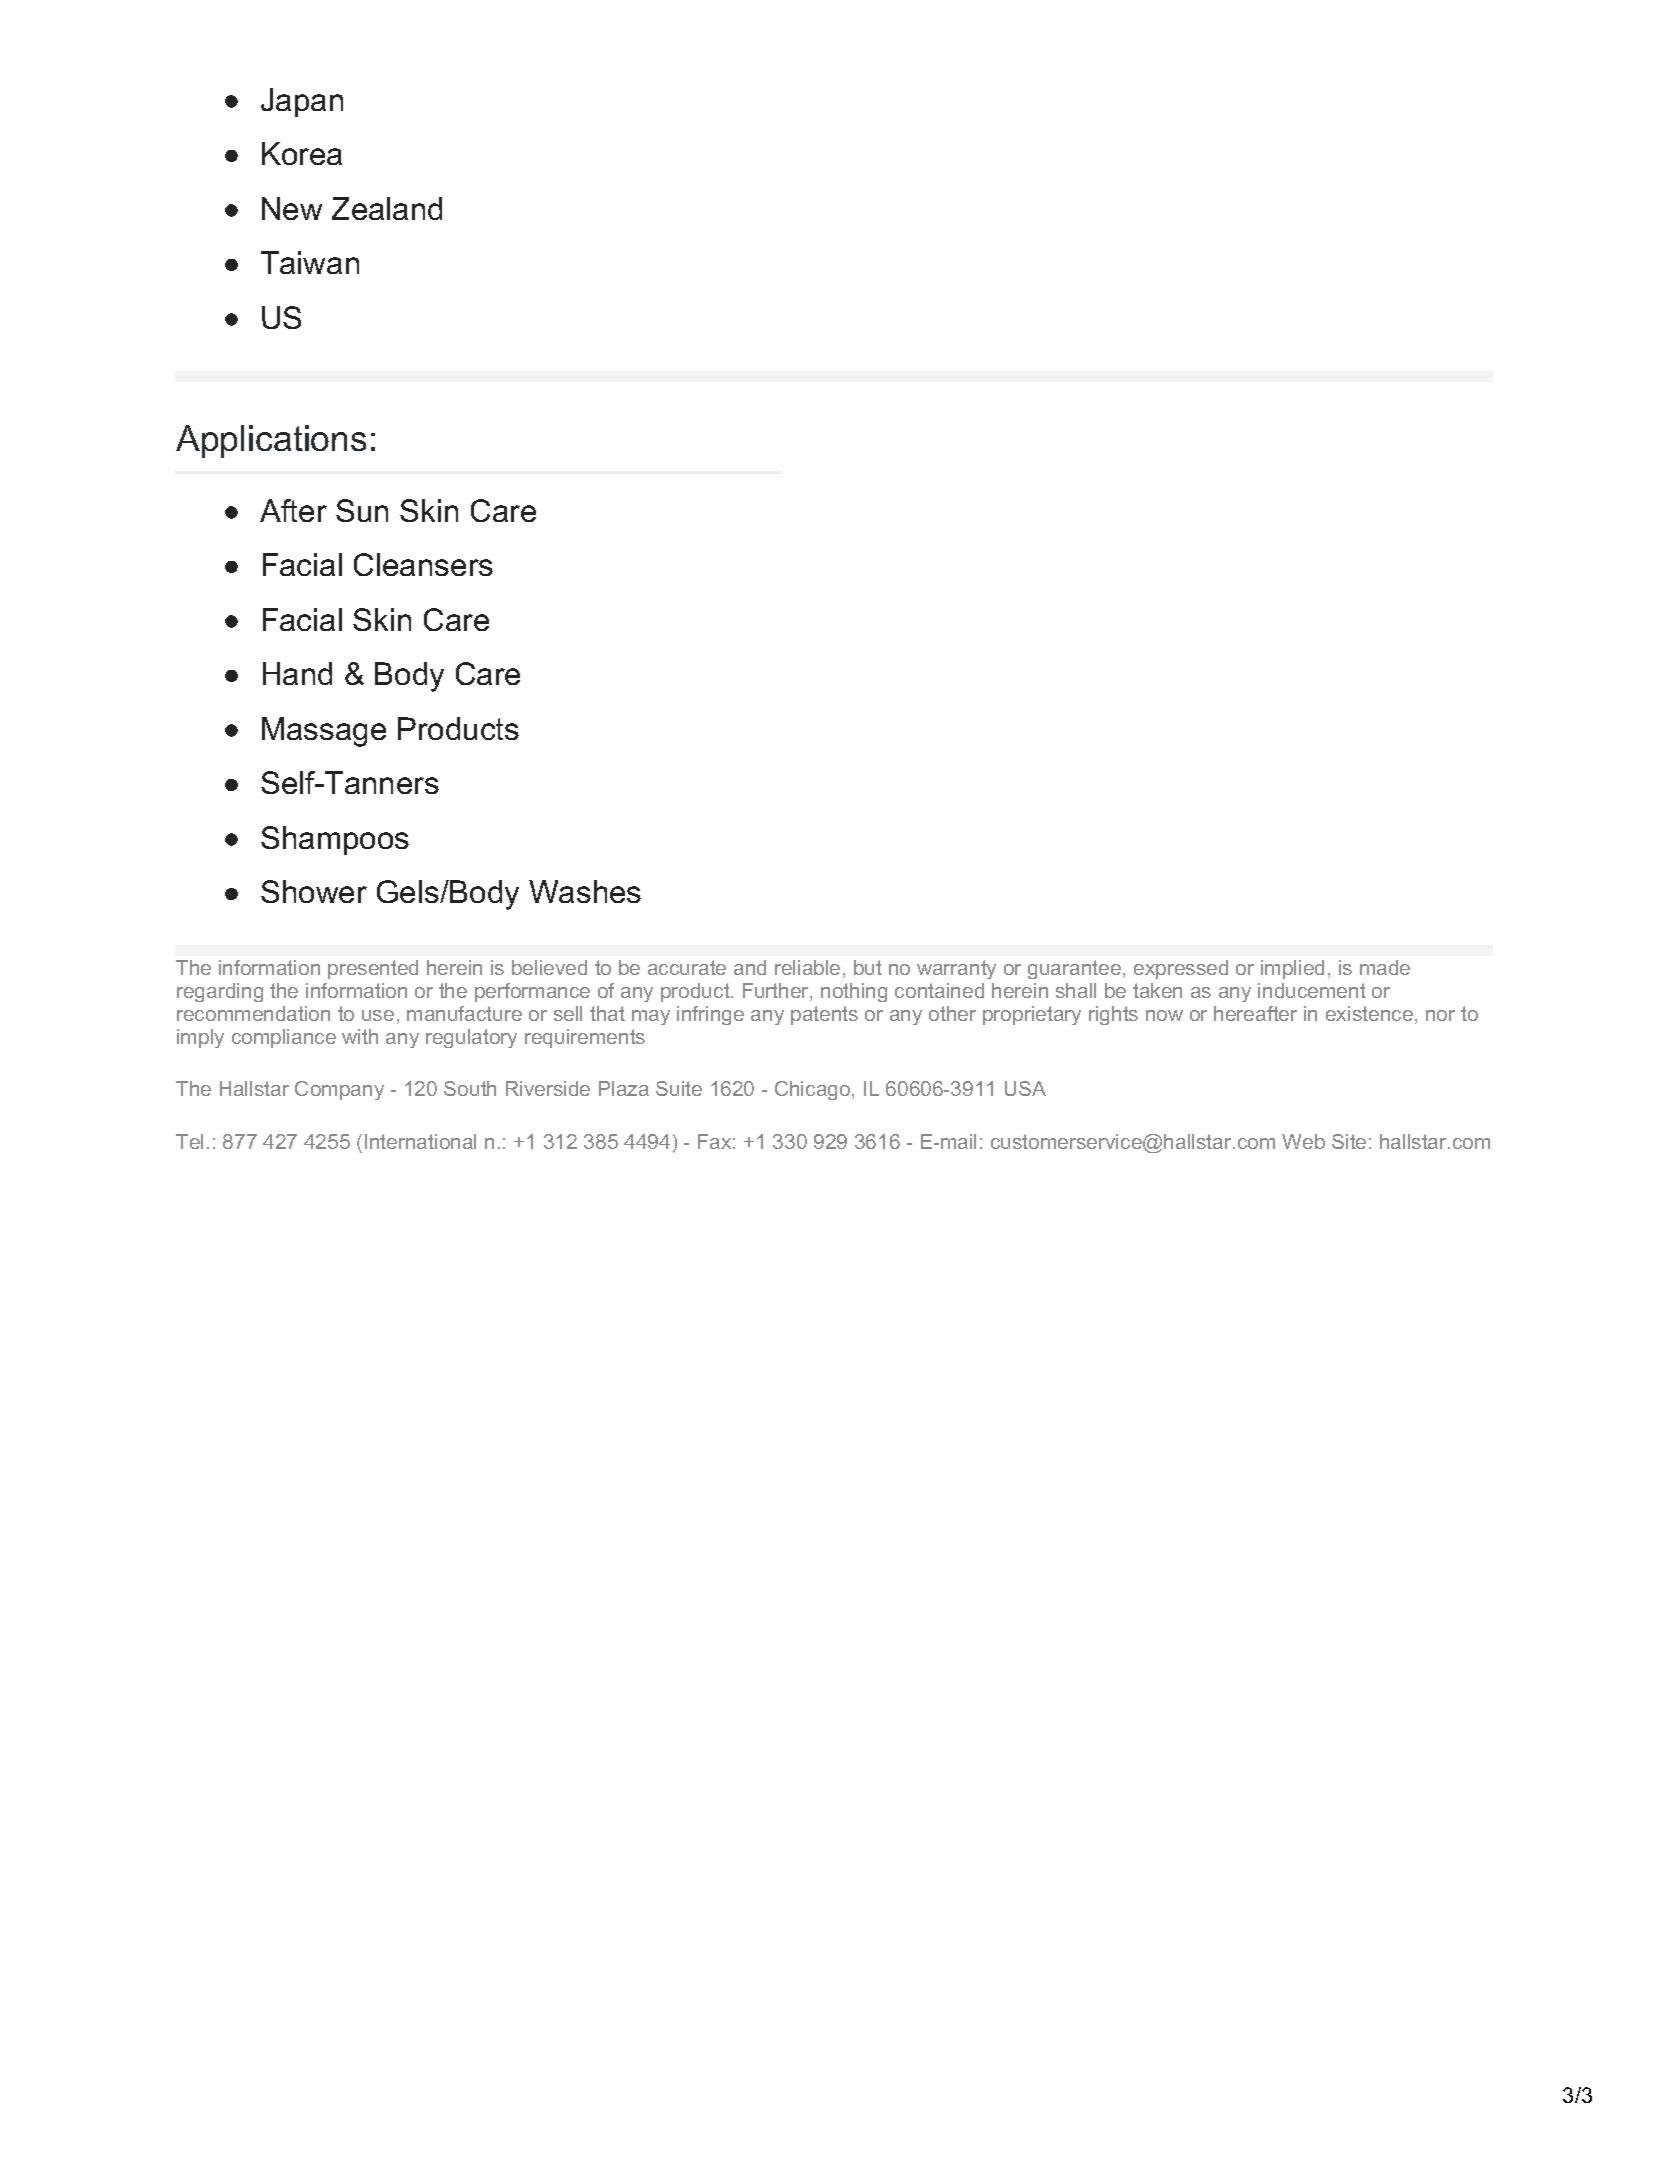 Image resolution: width=1670 pixels, height=2161 pixels. I want to click on Applications, so click(271, 441).
